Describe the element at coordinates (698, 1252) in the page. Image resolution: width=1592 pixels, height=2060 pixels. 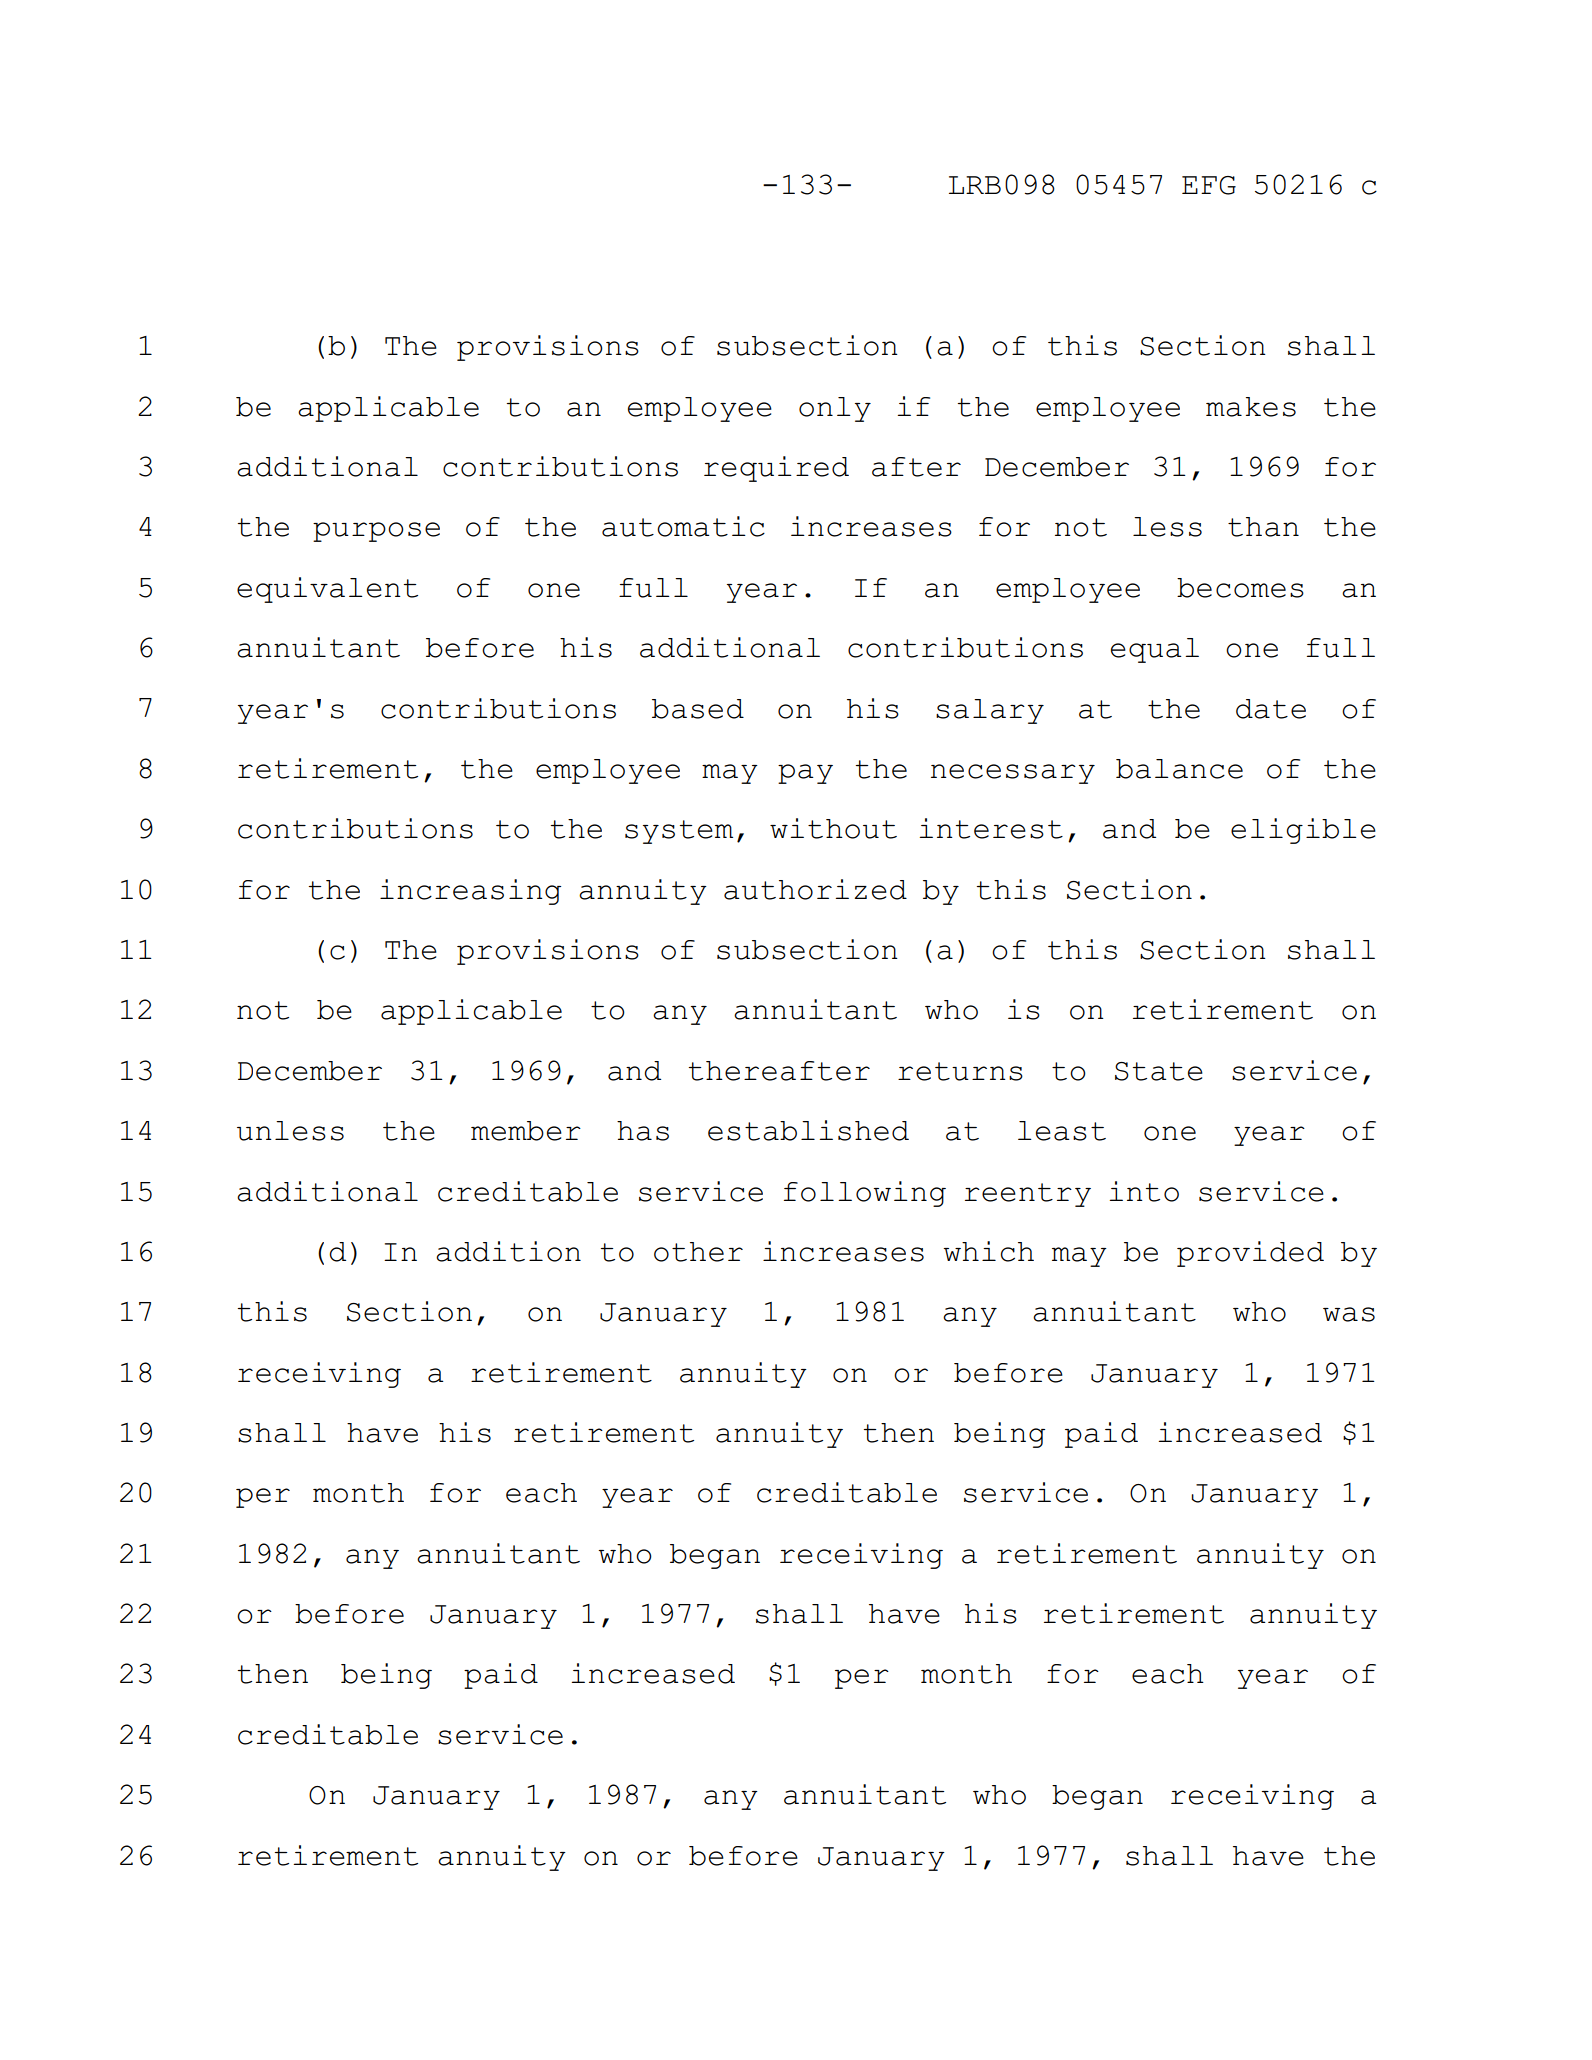
I see `other` at that location.
